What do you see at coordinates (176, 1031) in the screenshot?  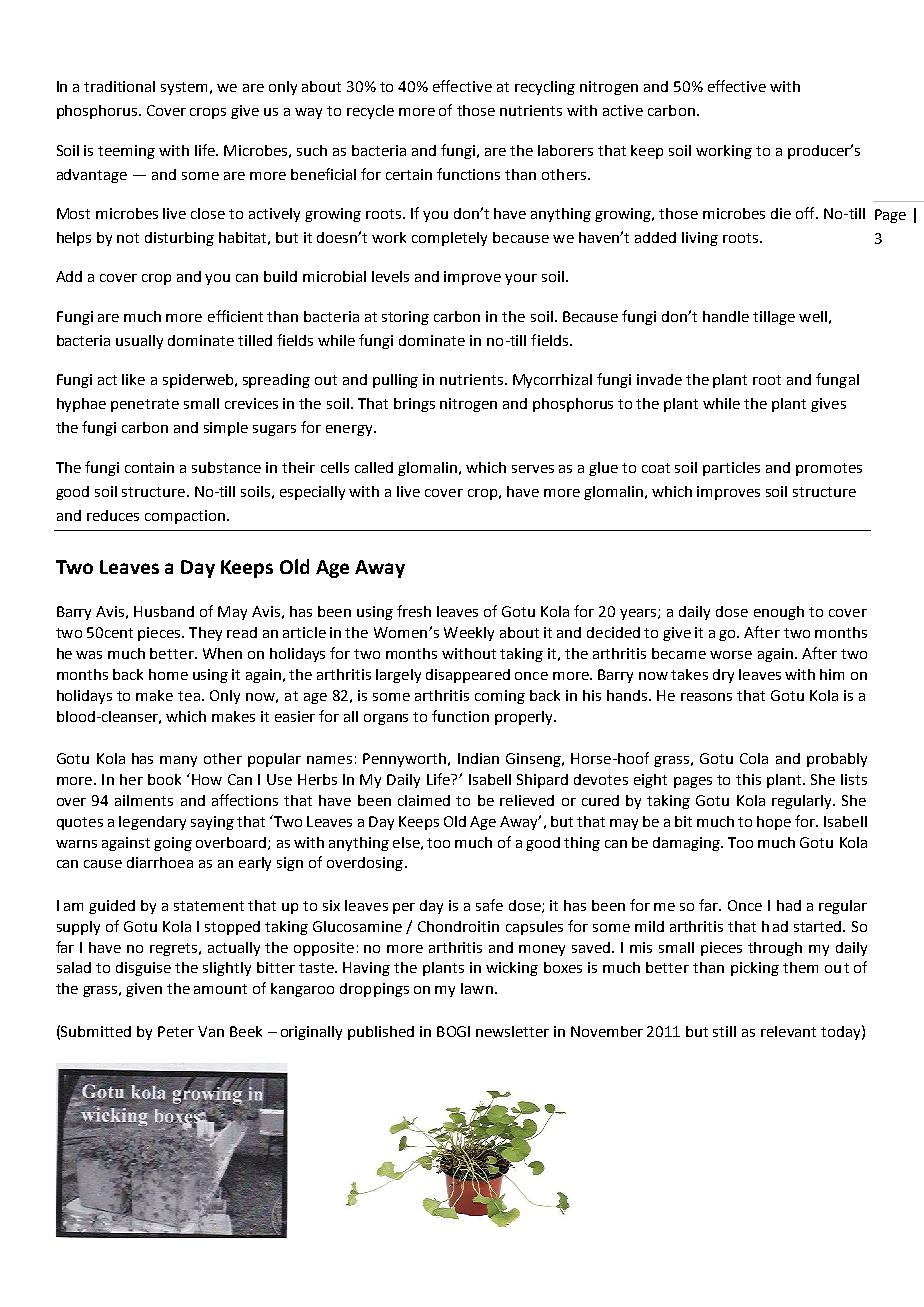 I see `Peter` at bounding box center [176, 1031].
